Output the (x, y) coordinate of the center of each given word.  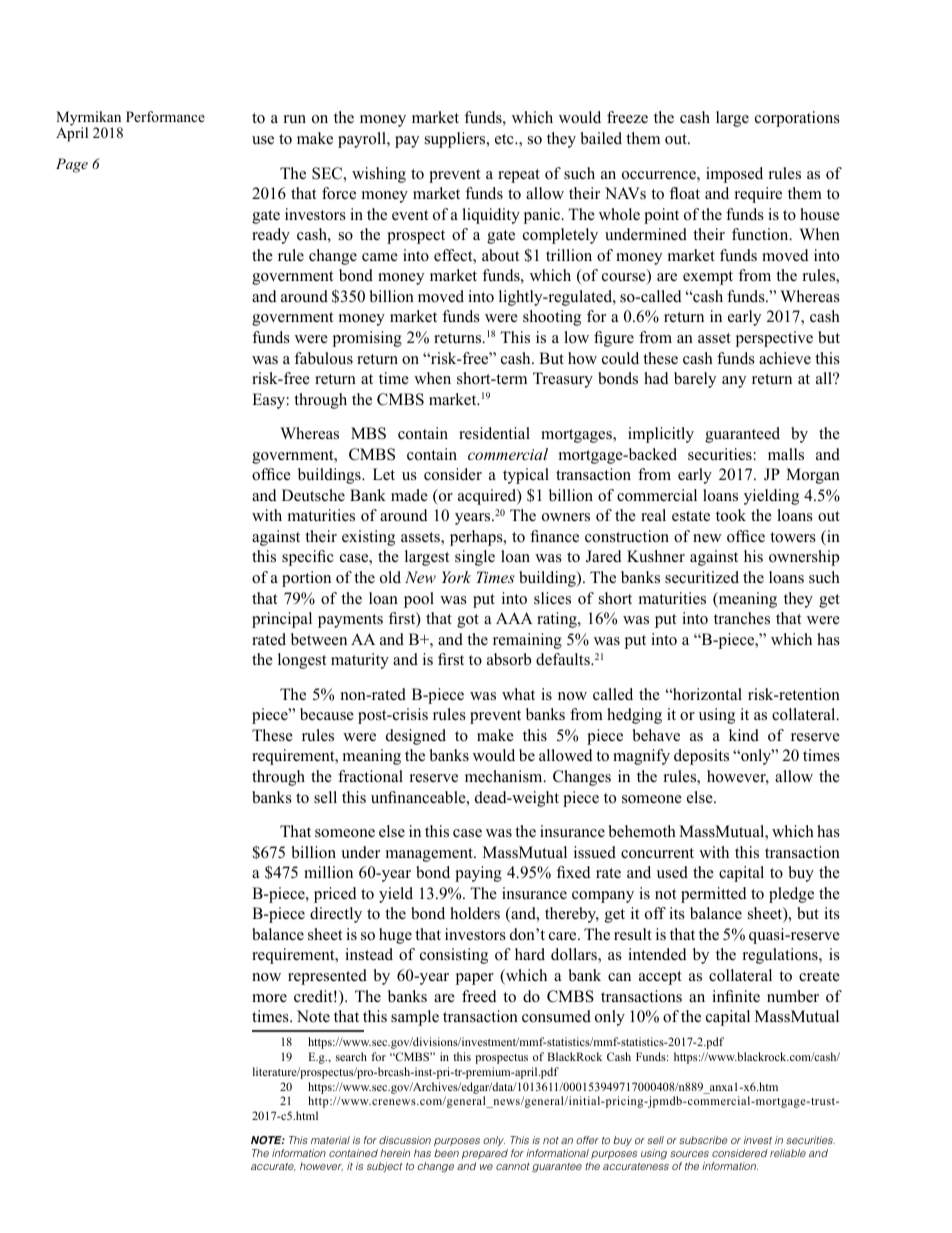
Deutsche (313, 495)
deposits (701, 757)
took (731, 515)
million (328, 872)
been (446, 1153)
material (330, 1140)
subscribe (703, 1140)
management (430, 855)
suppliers (456, 140)
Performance (165, 116)
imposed (734, 175)
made (409, 495)
